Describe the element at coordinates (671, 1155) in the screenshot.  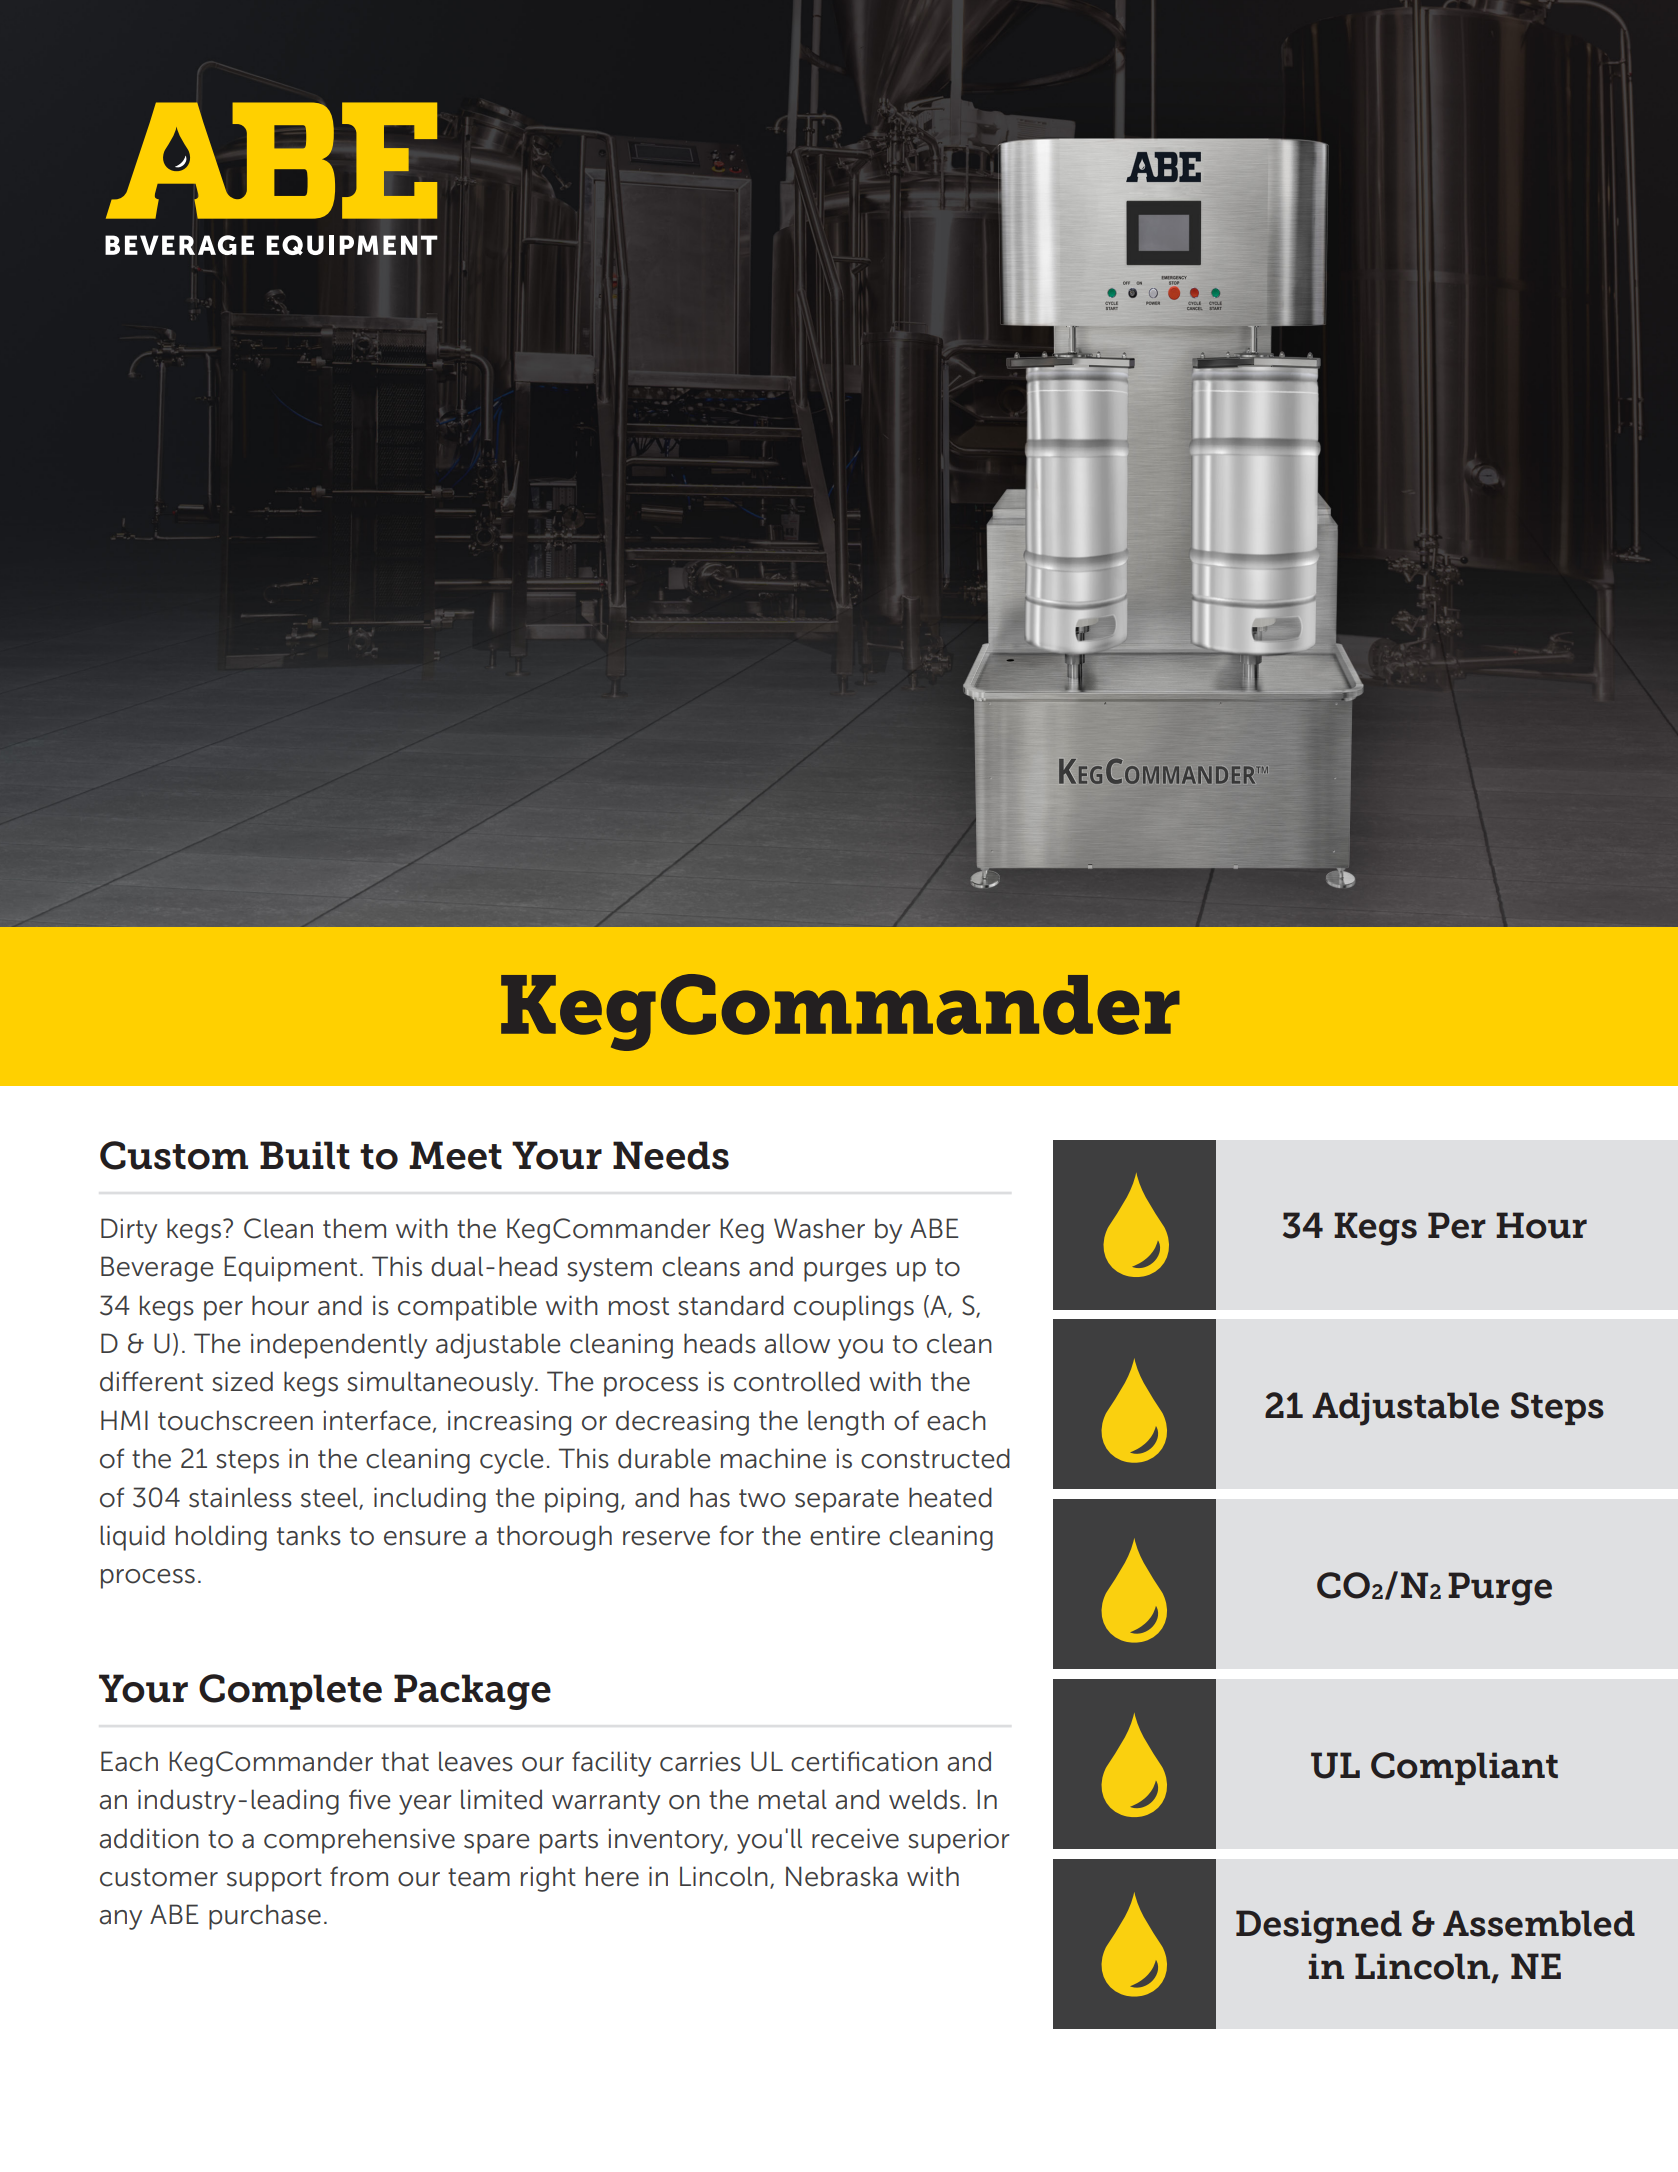
I see `Needs` at that location.
